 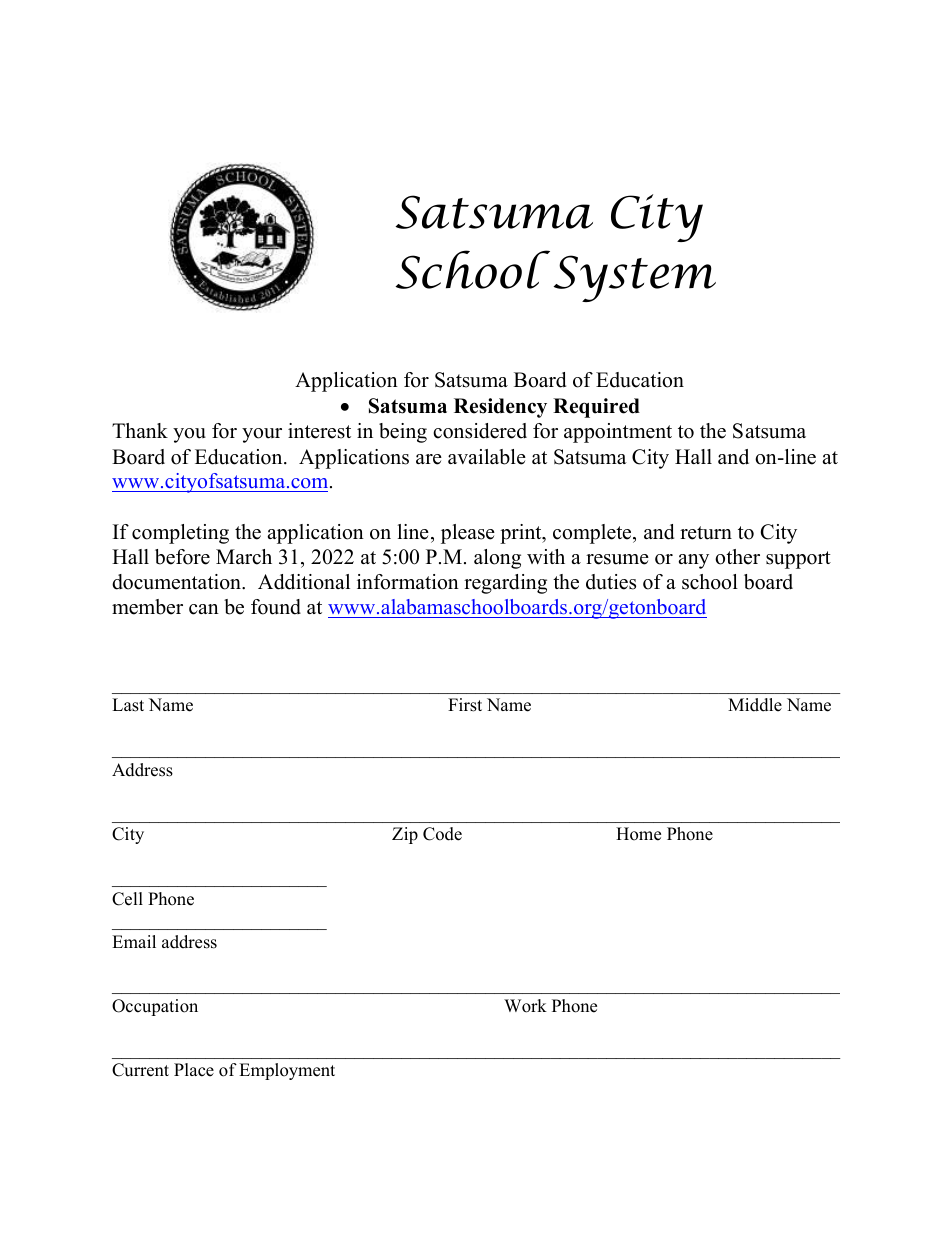 I want to click on Thank, so click(x=140, y=430).
